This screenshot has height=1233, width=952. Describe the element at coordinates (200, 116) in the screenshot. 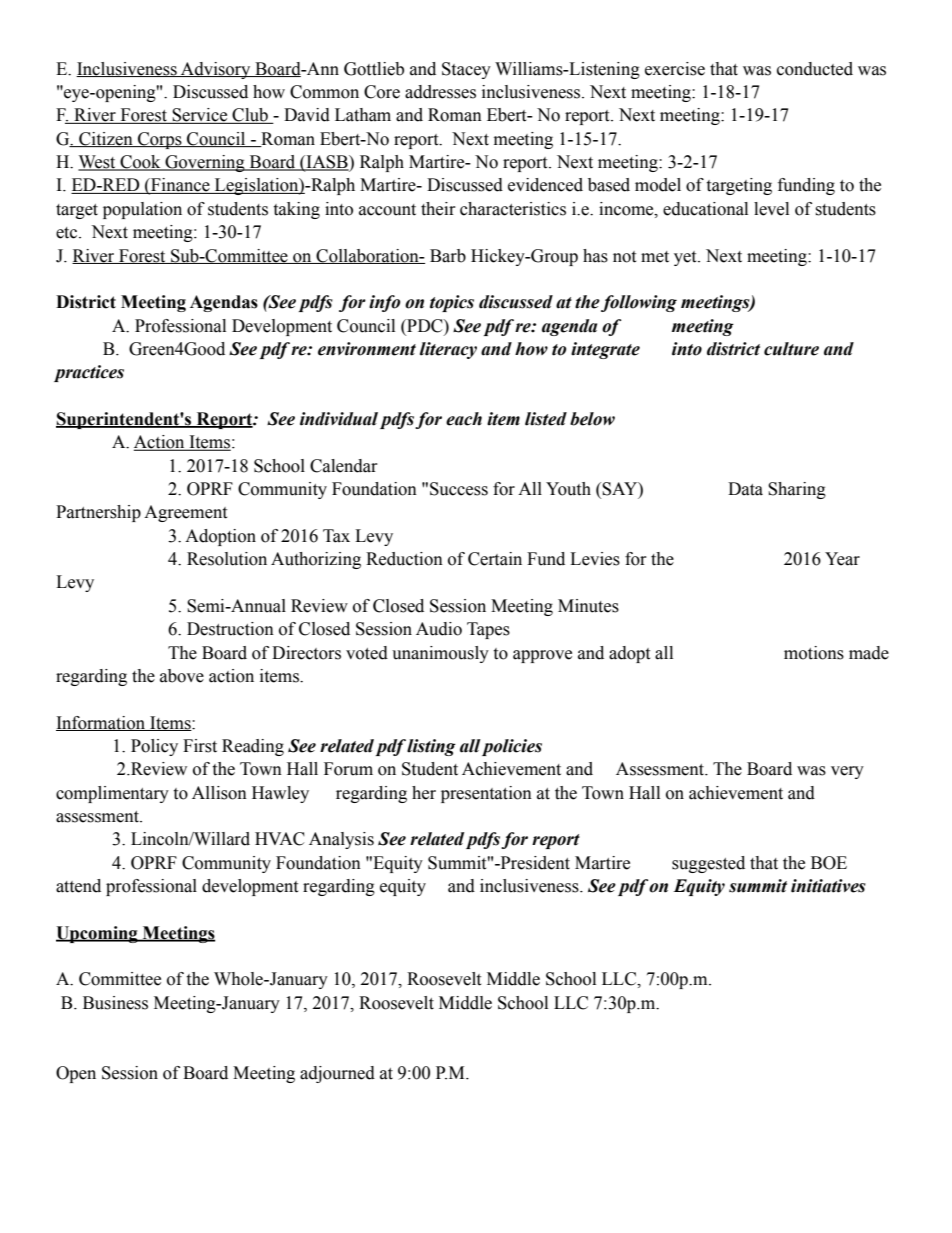

I see `Service` at that location.
